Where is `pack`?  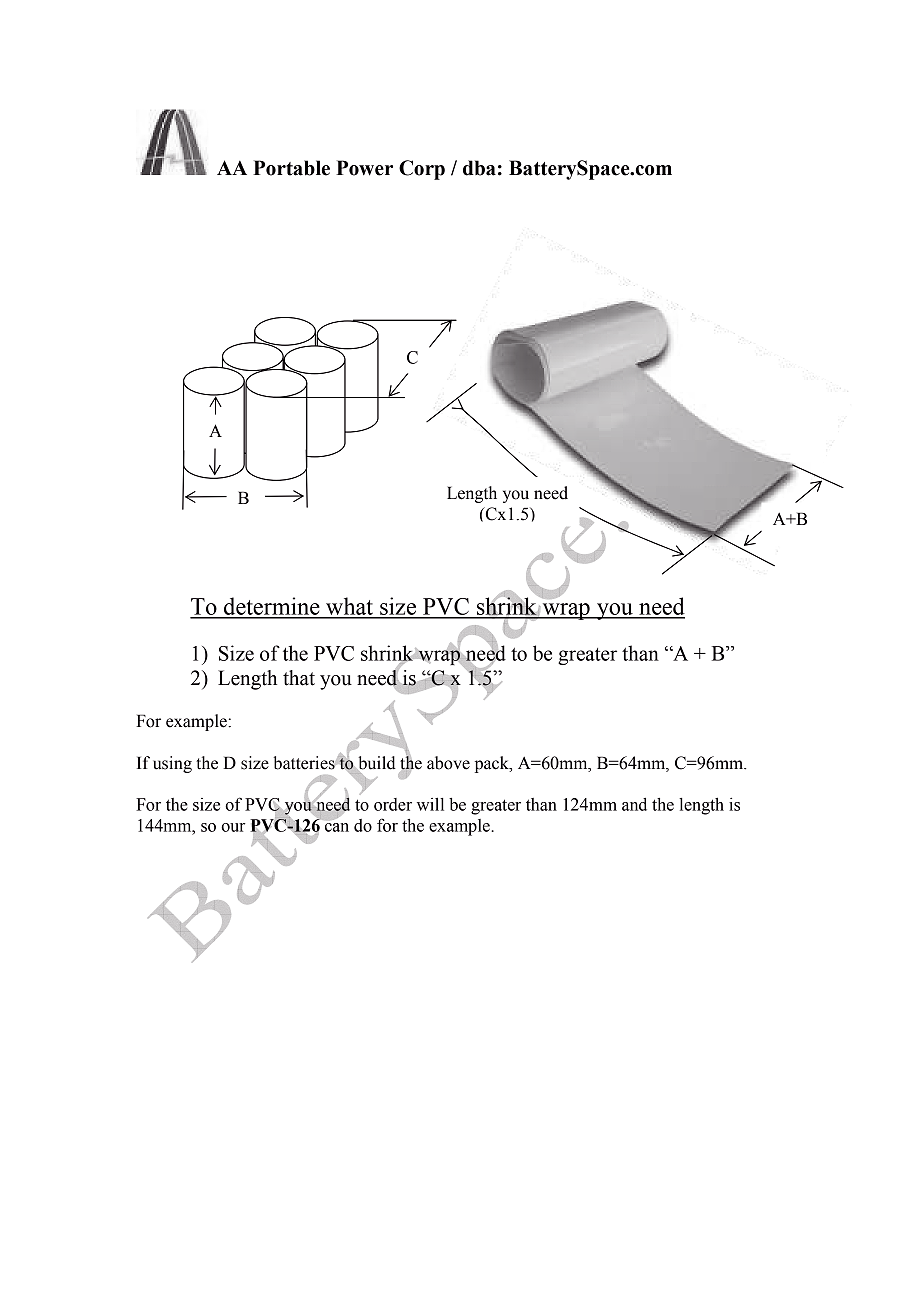
pack is located at coordinates (493, 764).
